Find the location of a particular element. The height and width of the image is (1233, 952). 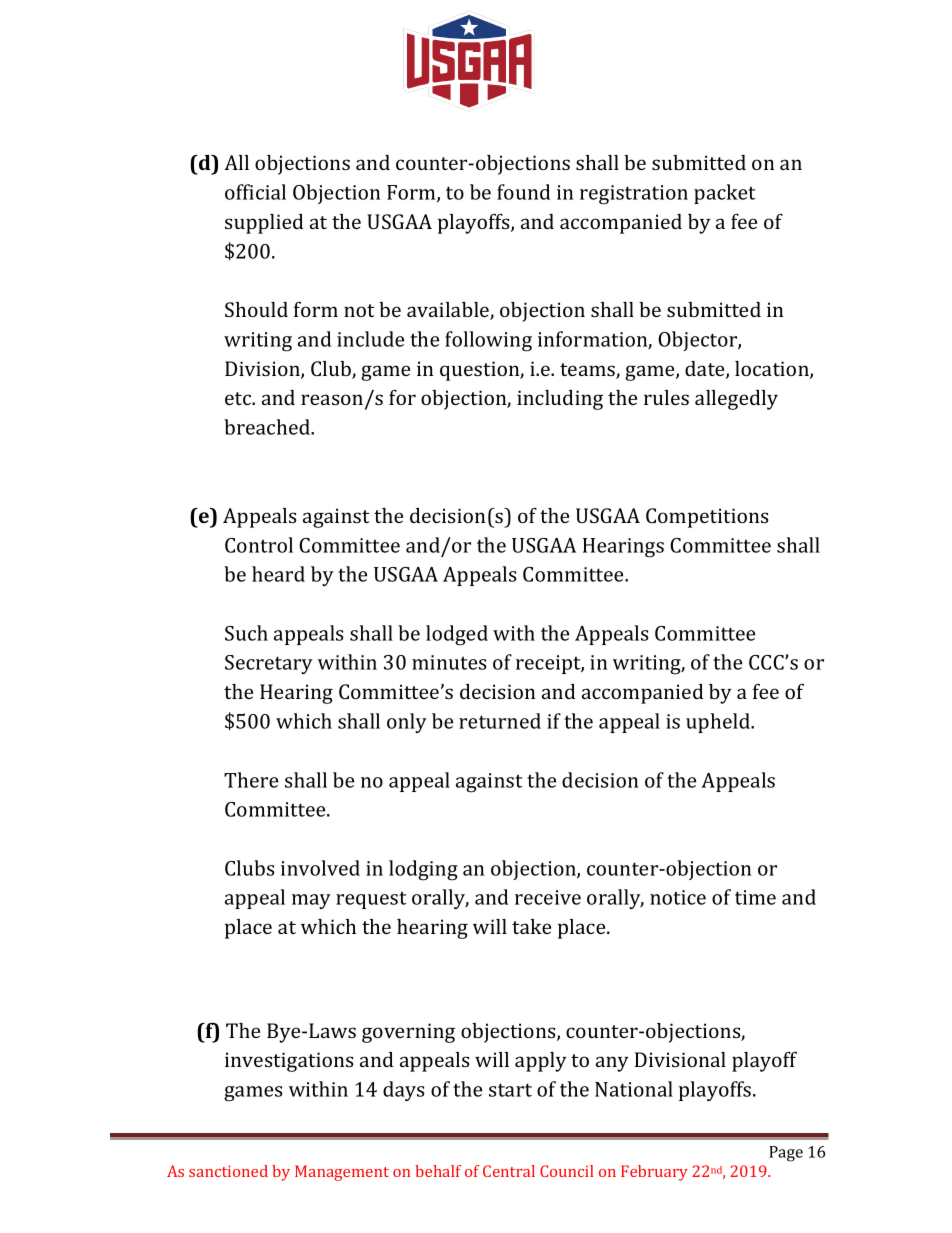

take is located at coordinates (531, 926).
